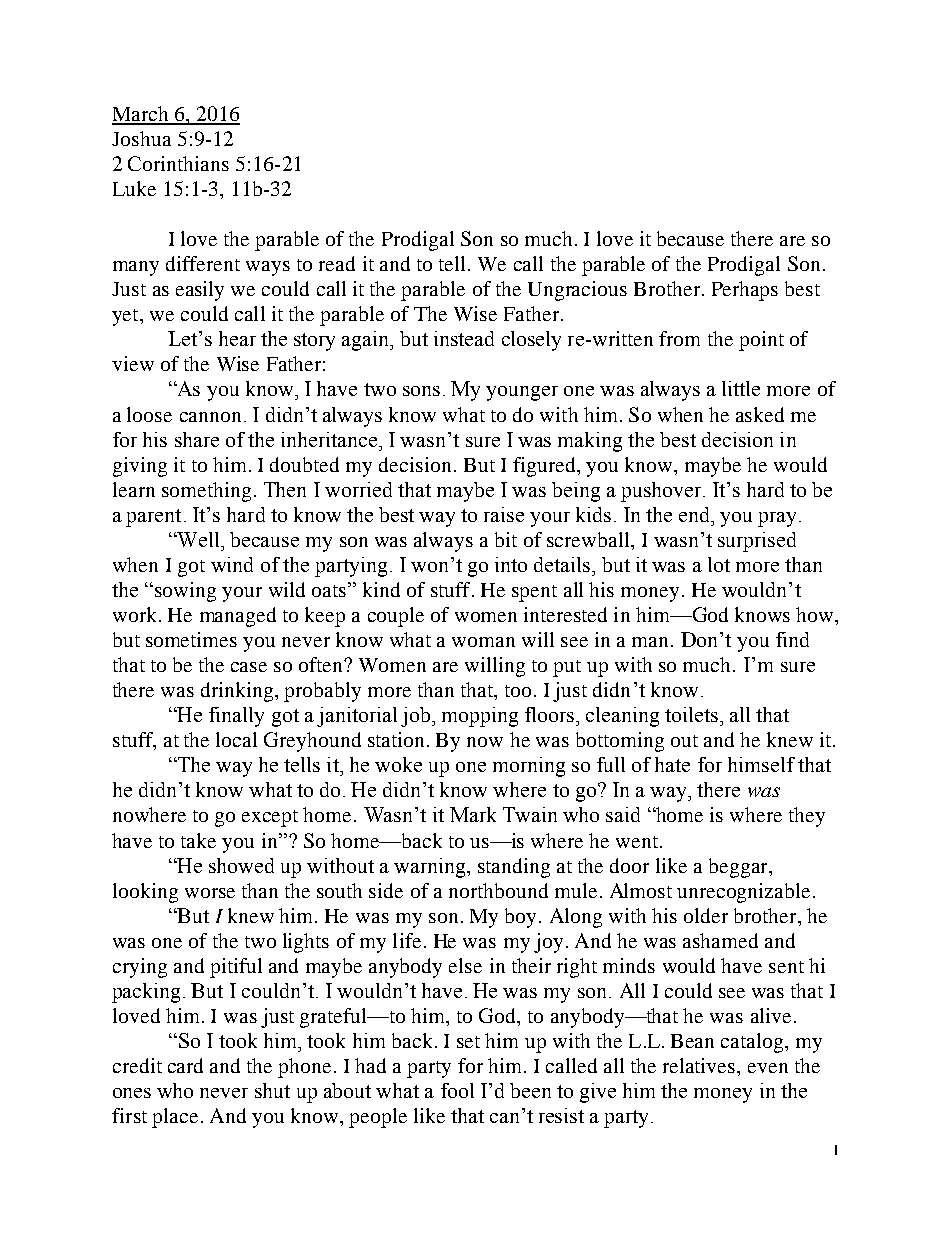 The width and height of the document is (952, 1233). Describe the element at coordinates (210, 417) in the document. I see `cannon` at that location.
